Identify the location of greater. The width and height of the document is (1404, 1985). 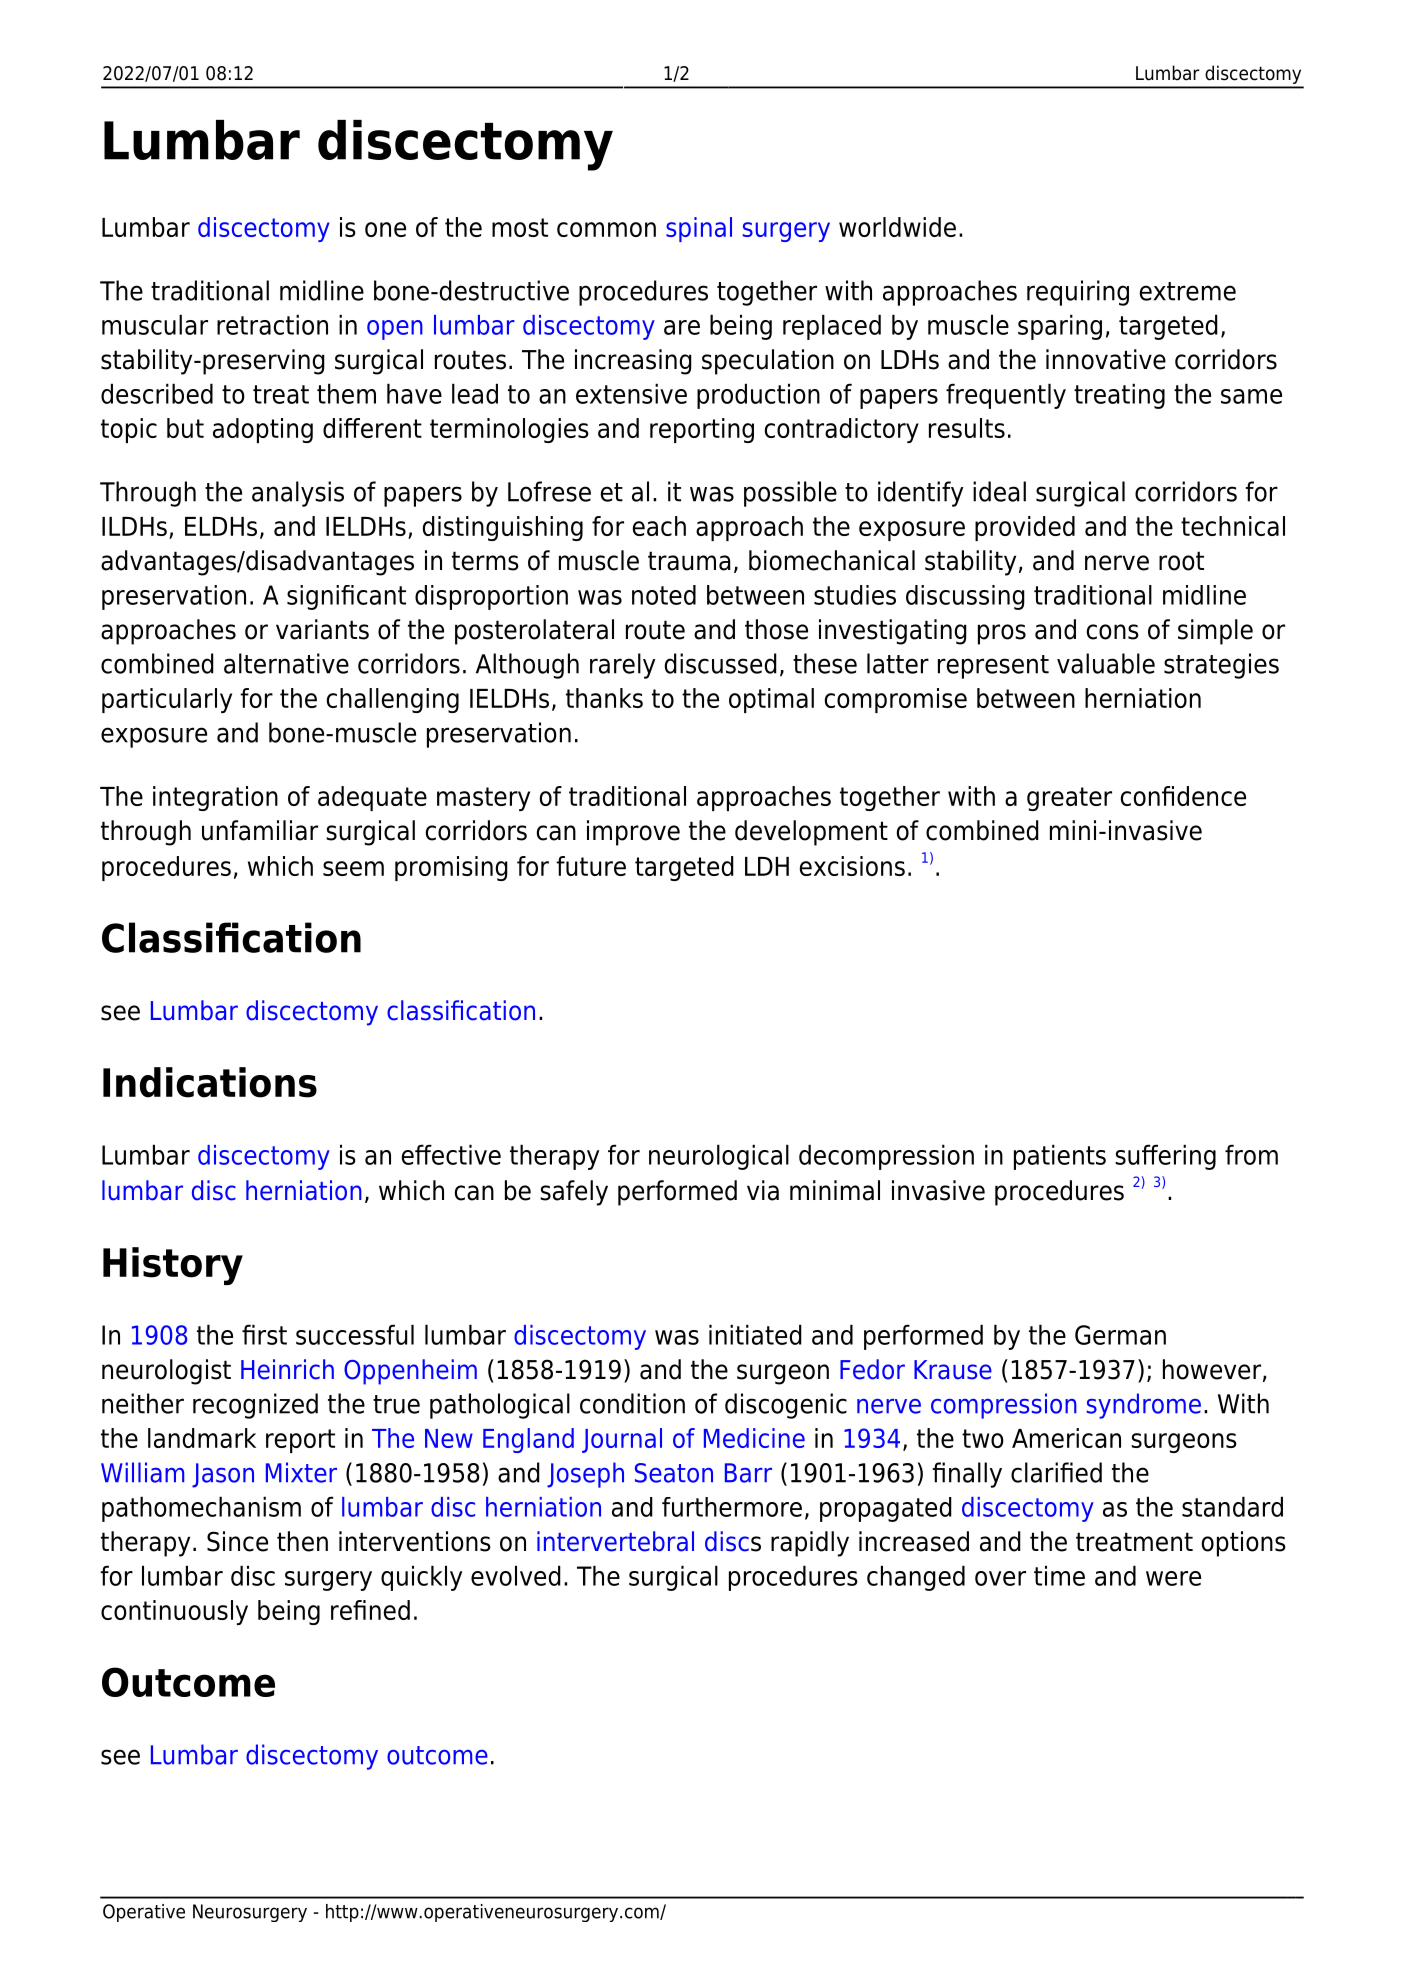
(1069, 799).
